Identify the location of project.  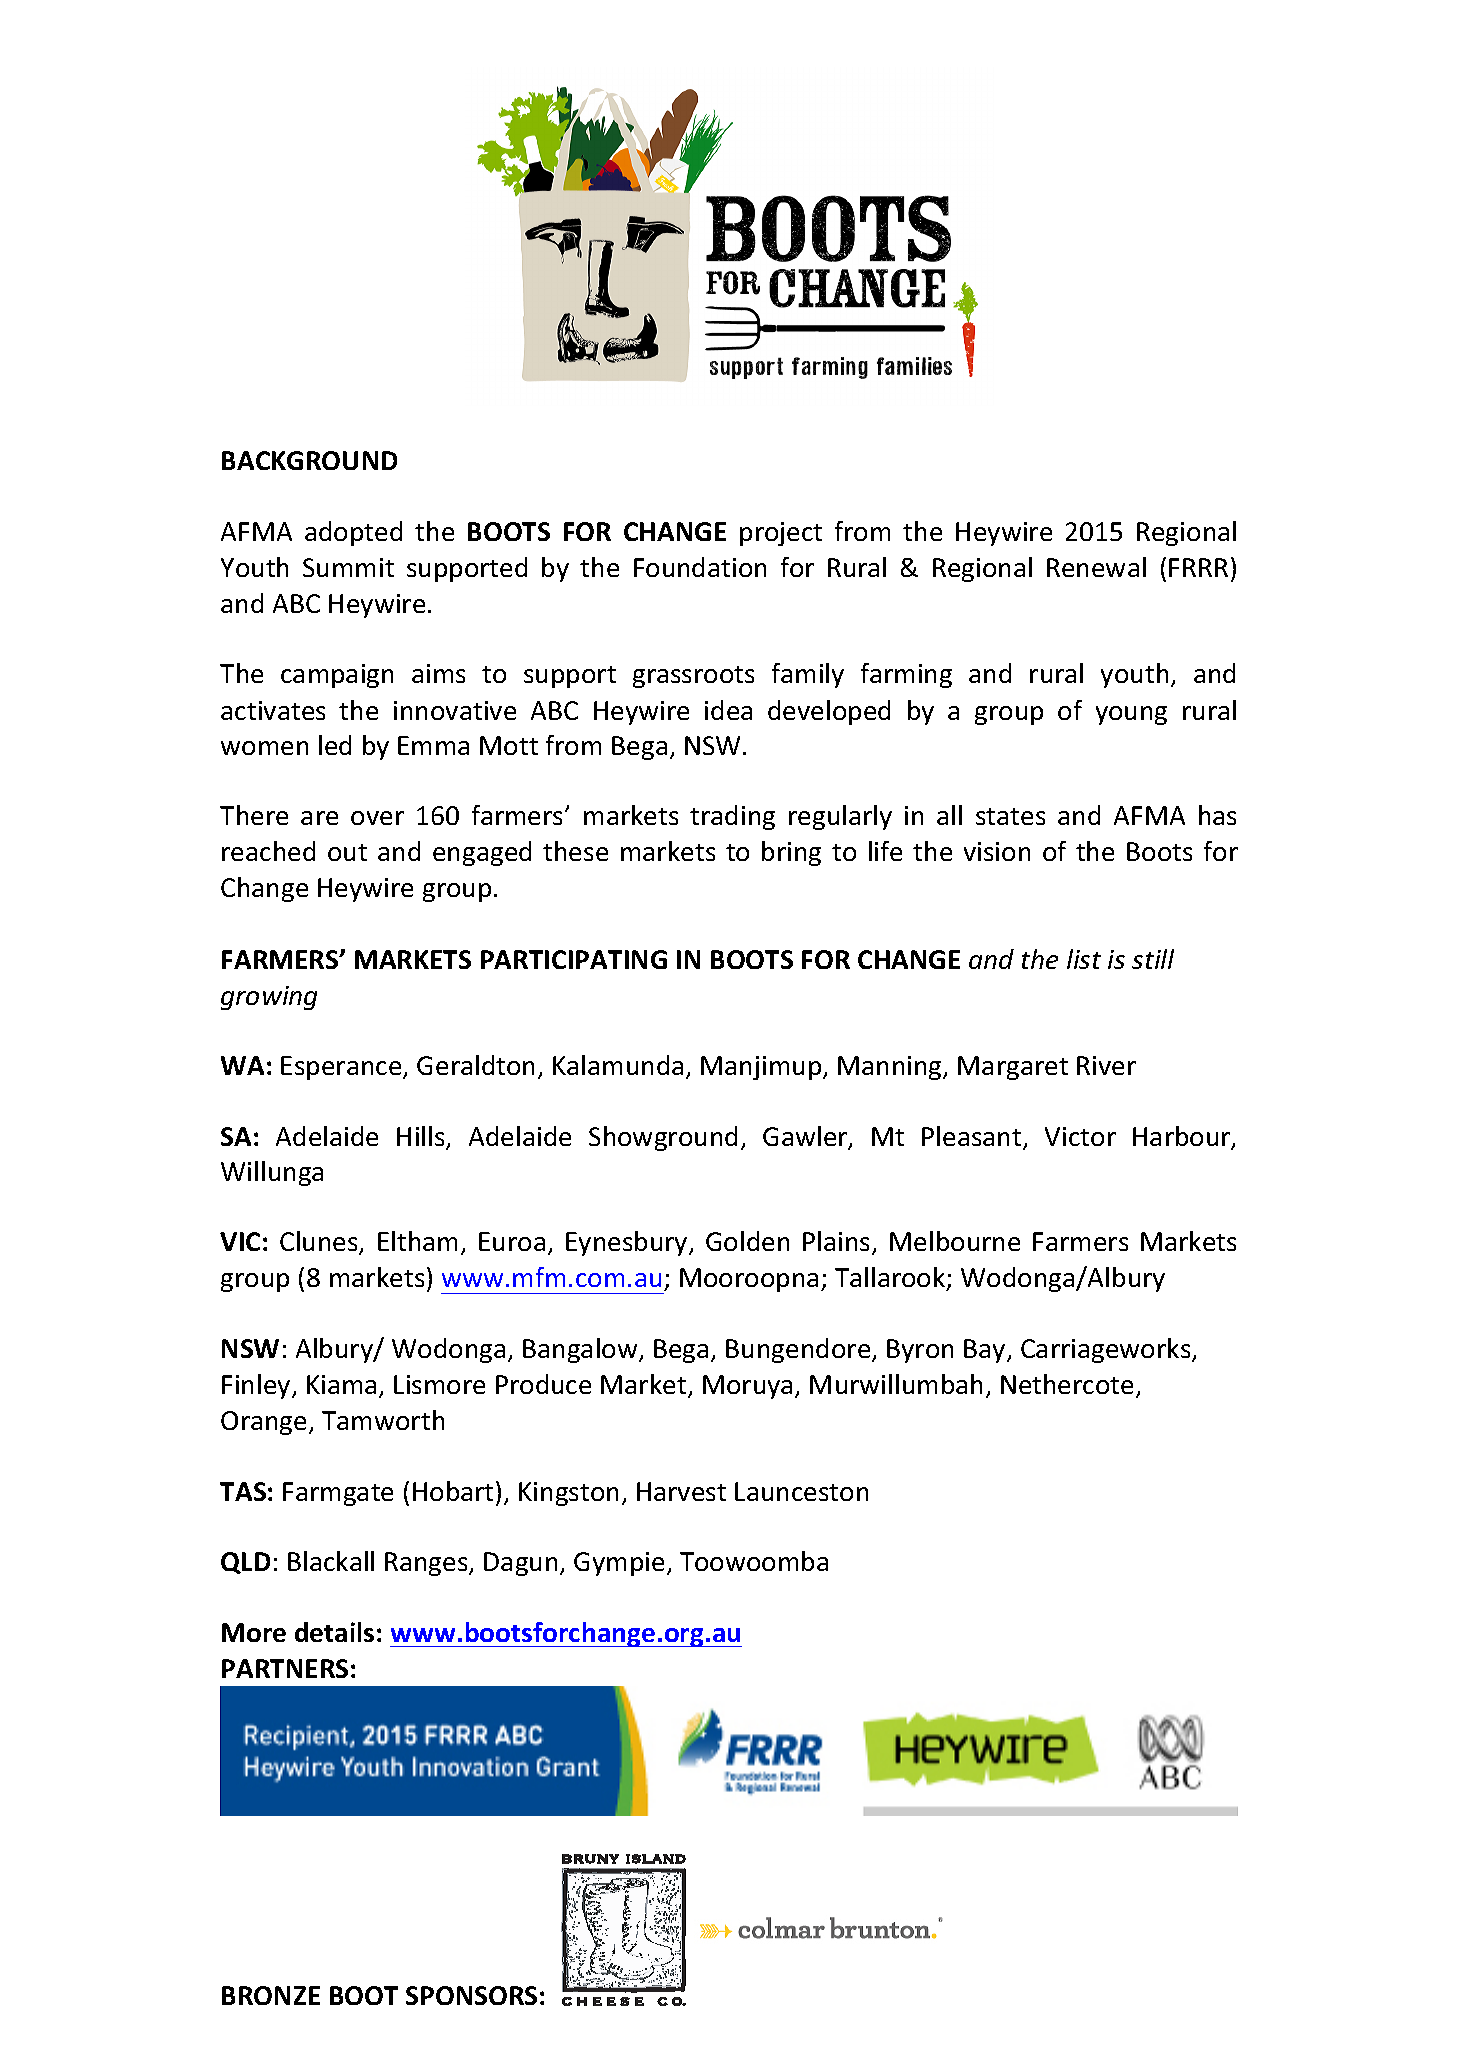
(781, 534).
